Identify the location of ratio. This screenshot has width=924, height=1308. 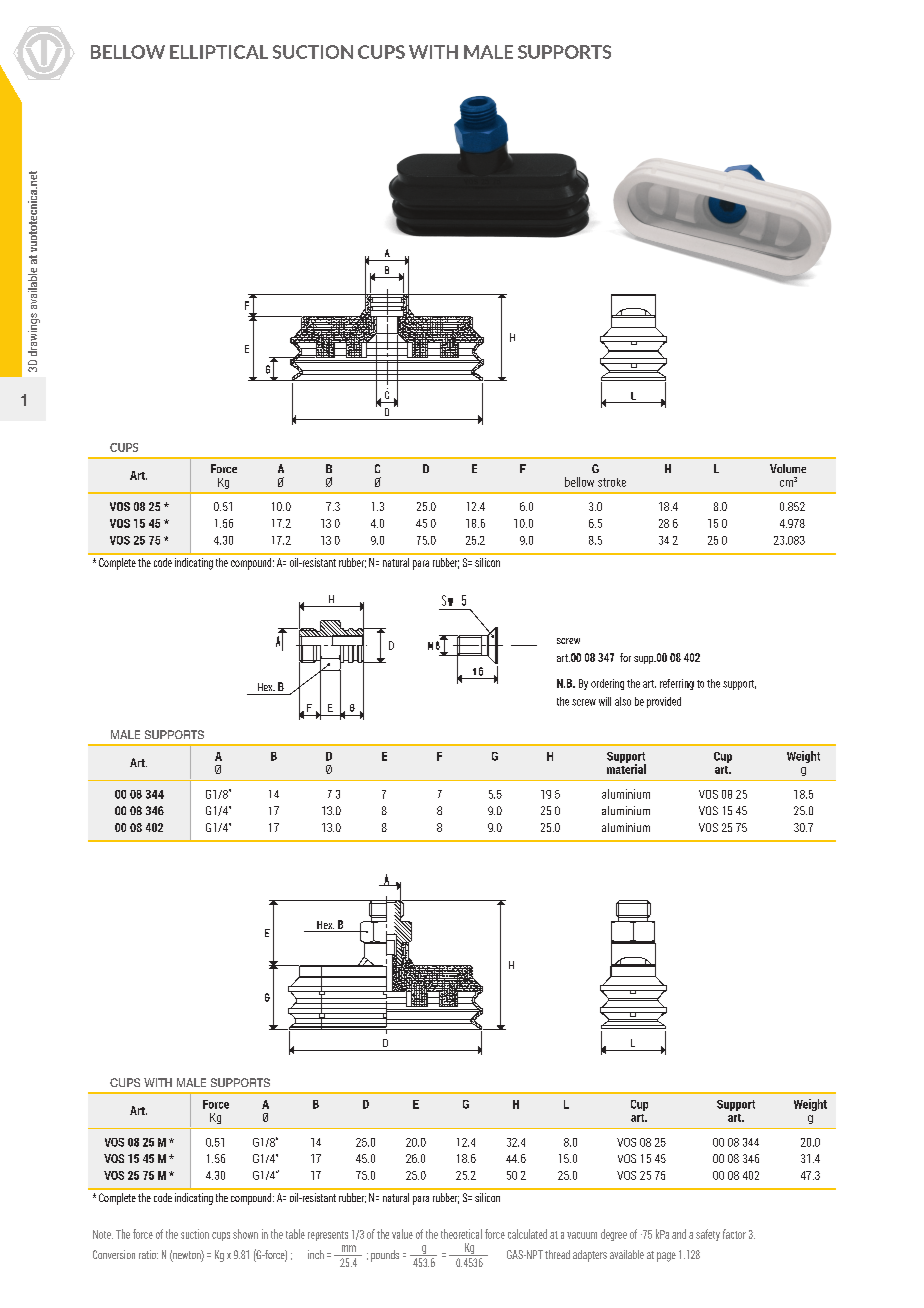
(148, 1254).
